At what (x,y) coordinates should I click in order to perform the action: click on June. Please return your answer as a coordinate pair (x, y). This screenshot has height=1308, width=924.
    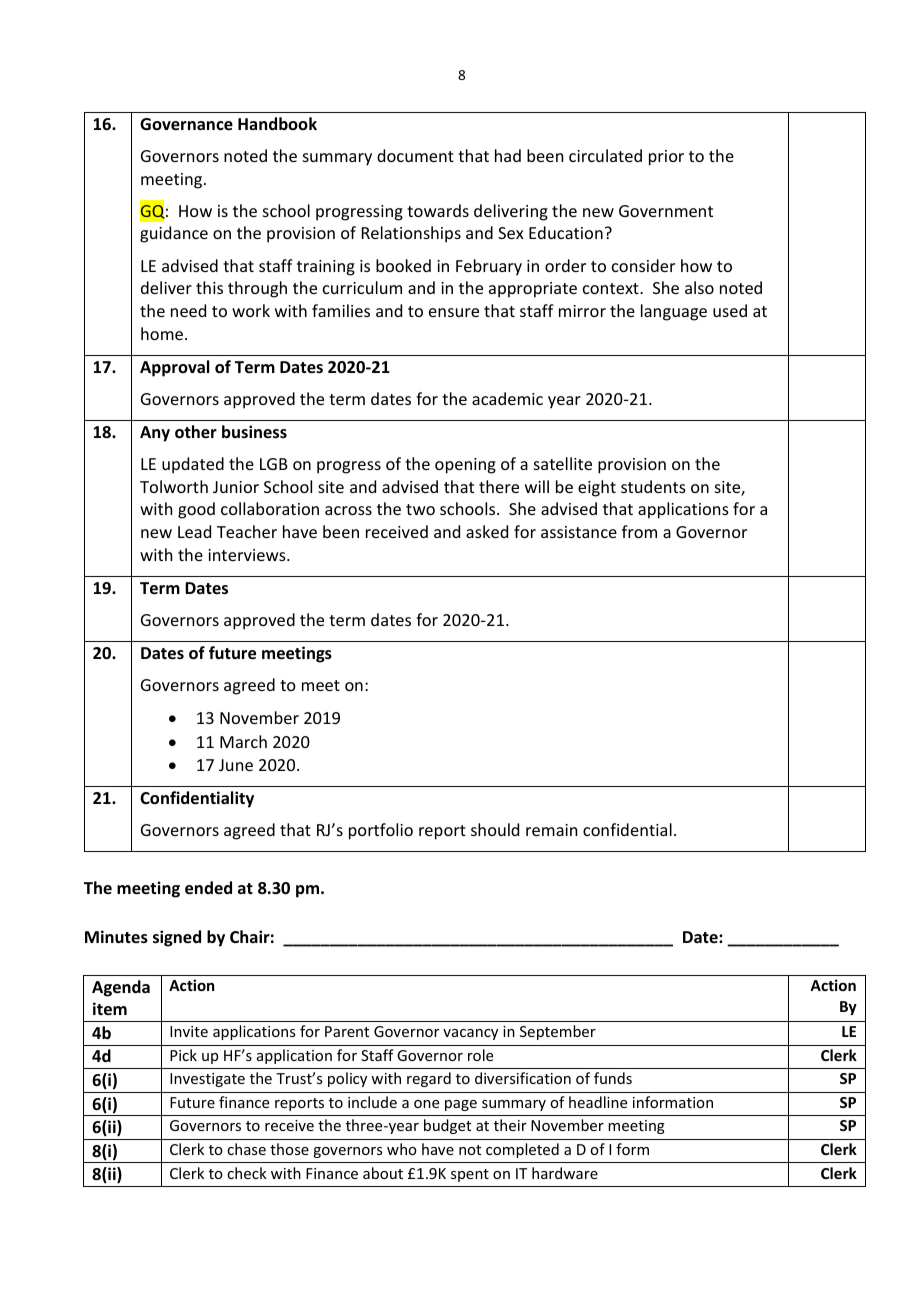
    Looking at the image, I should click on (236, 765).
